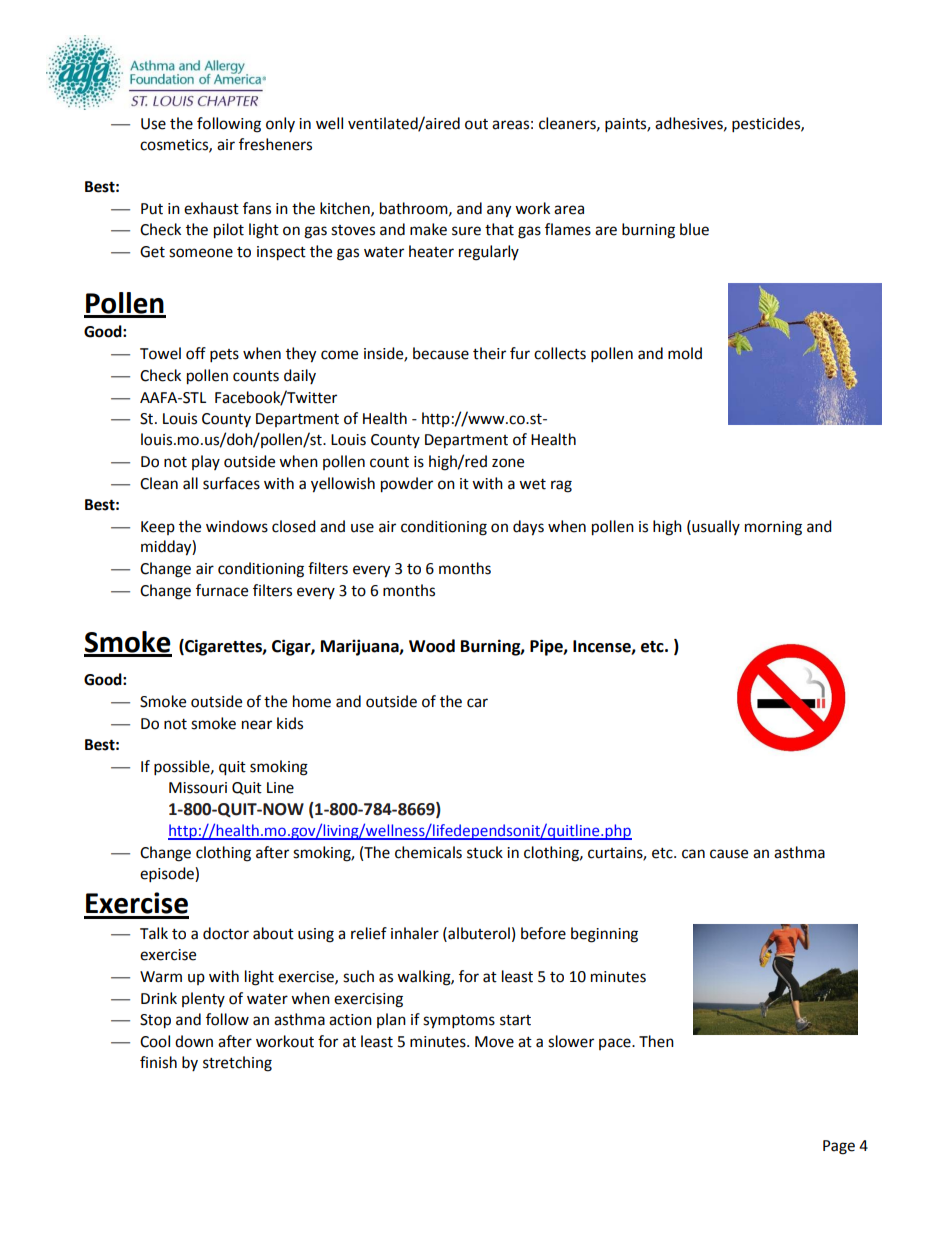 The width and height of the page is (952, 1233). Describe the element at coordinates (694, 229) in the page. I see `blue` at that location.
